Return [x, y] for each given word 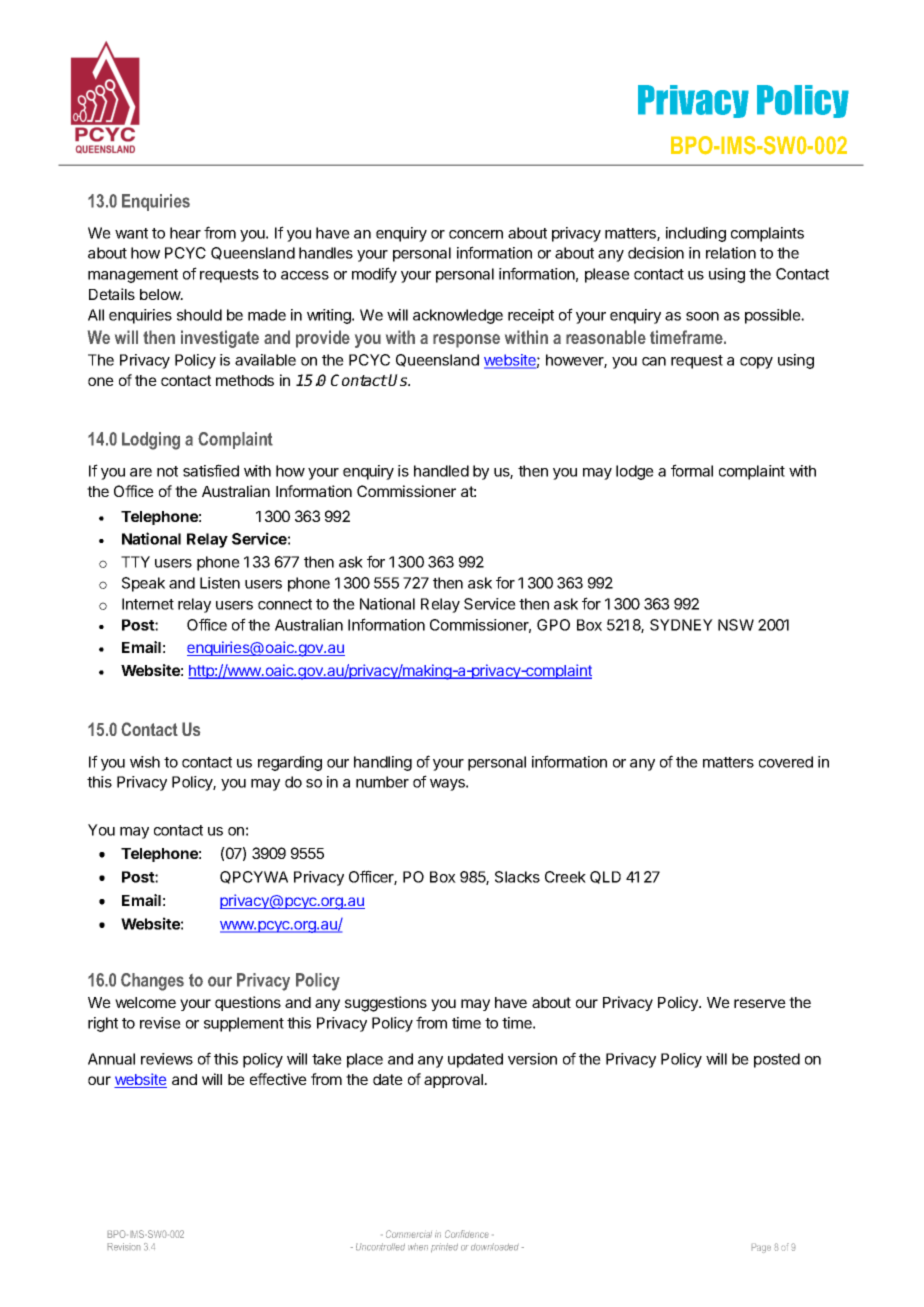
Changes [152, 982]
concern [476, 234]
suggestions [386, 1004]
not [167, 471]
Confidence [467, 1234]
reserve [760, 1003]
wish [145, 762]
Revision [124, 1247]
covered [786, 762]
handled [441, 471]
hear [185, 233]
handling [383, 763]
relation [731, 253]
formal [692, 470]
